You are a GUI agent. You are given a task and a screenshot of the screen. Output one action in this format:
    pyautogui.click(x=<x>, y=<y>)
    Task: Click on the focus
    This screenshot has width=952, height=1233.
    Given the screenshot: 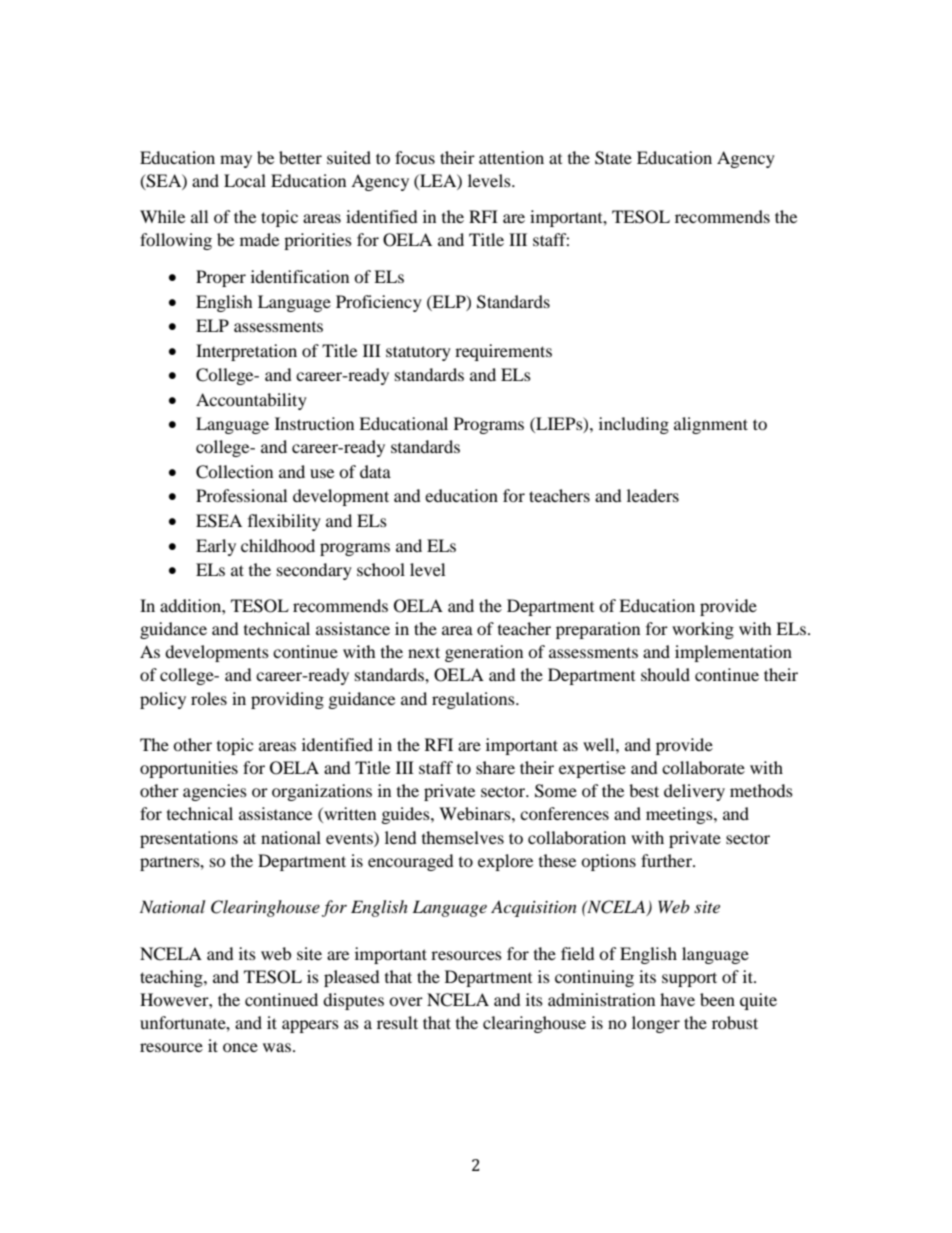 What is the action you would take?
    pyautogui.click(x=415, y=157)
